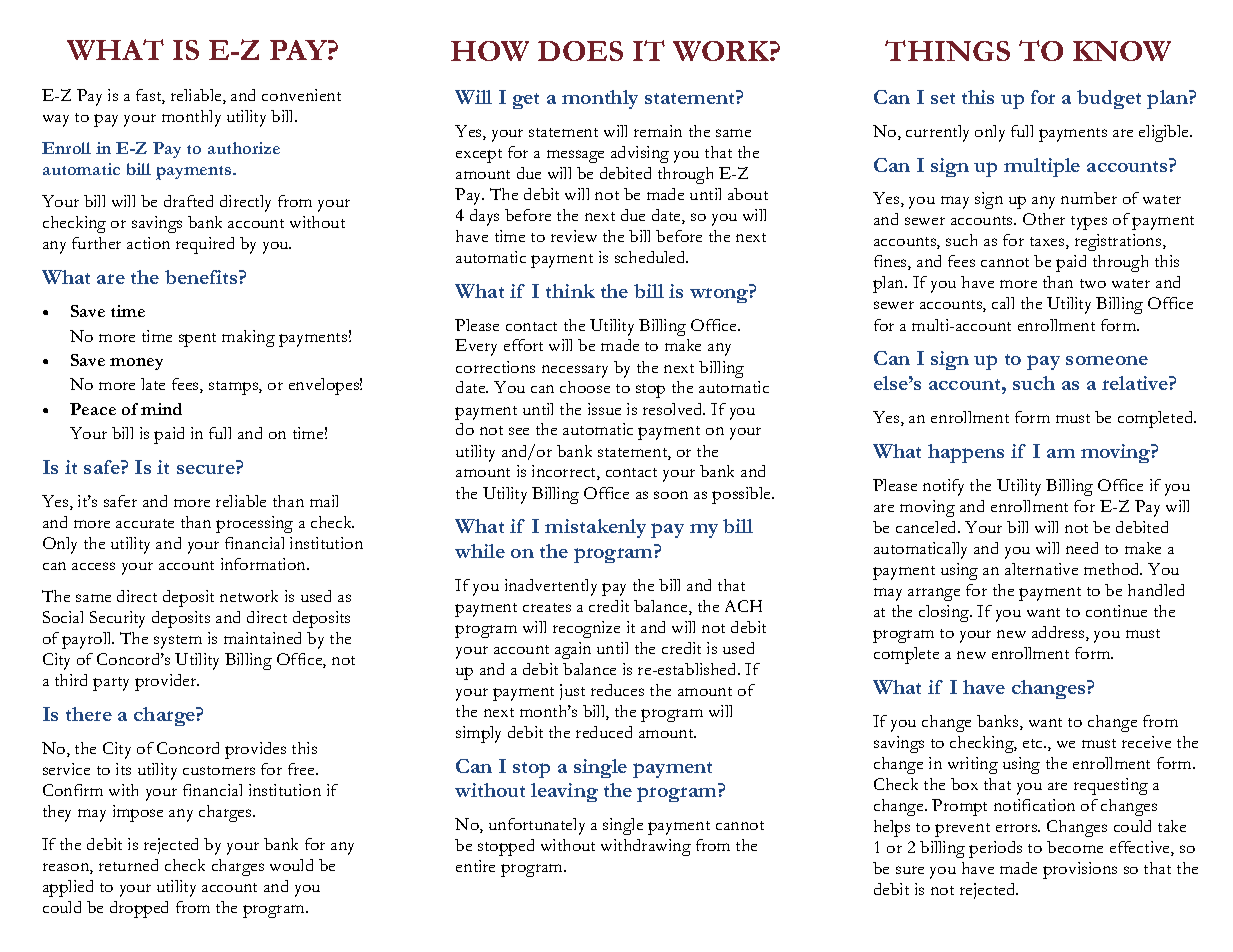  I want to click on notify, so click(943, 487).
